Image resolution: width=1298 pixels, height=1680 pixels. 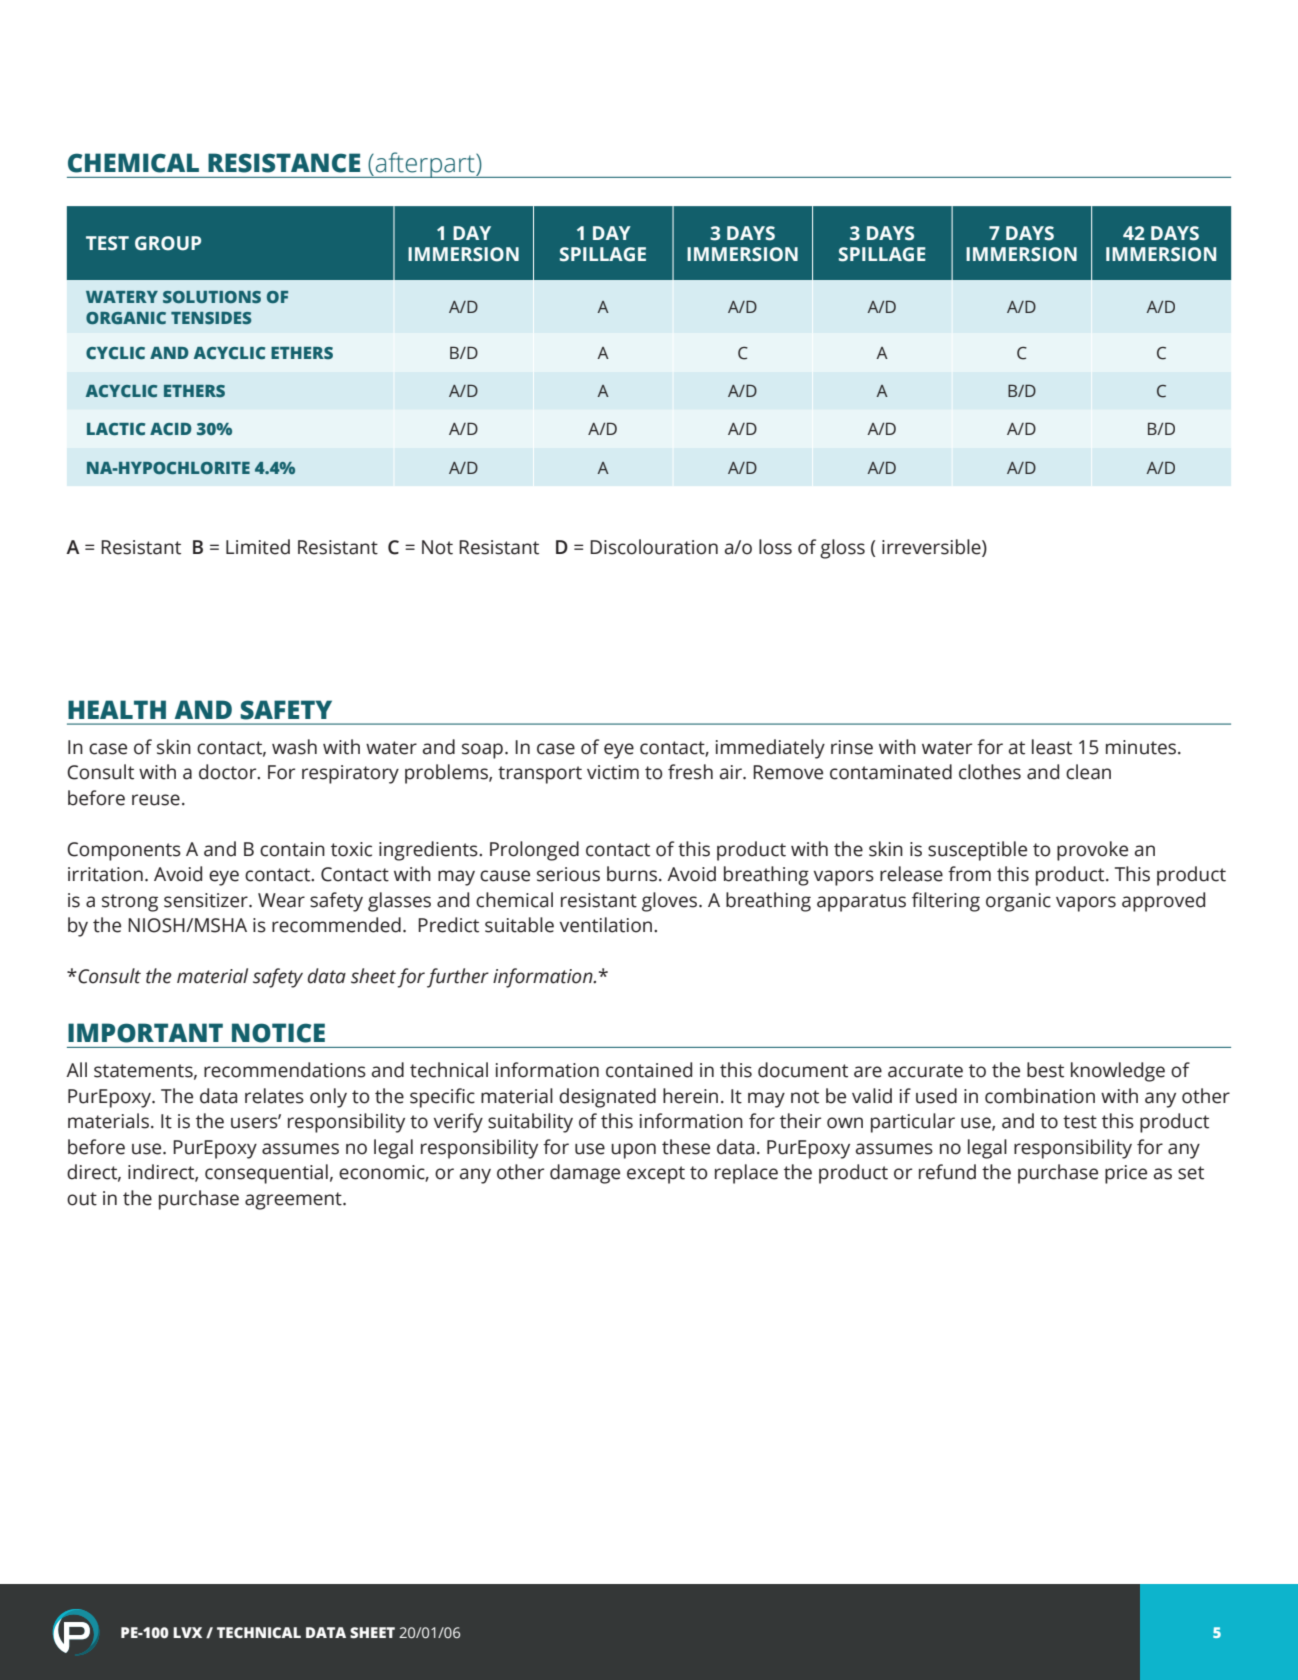 I want to click on least, so click(x=1052, y=747).
